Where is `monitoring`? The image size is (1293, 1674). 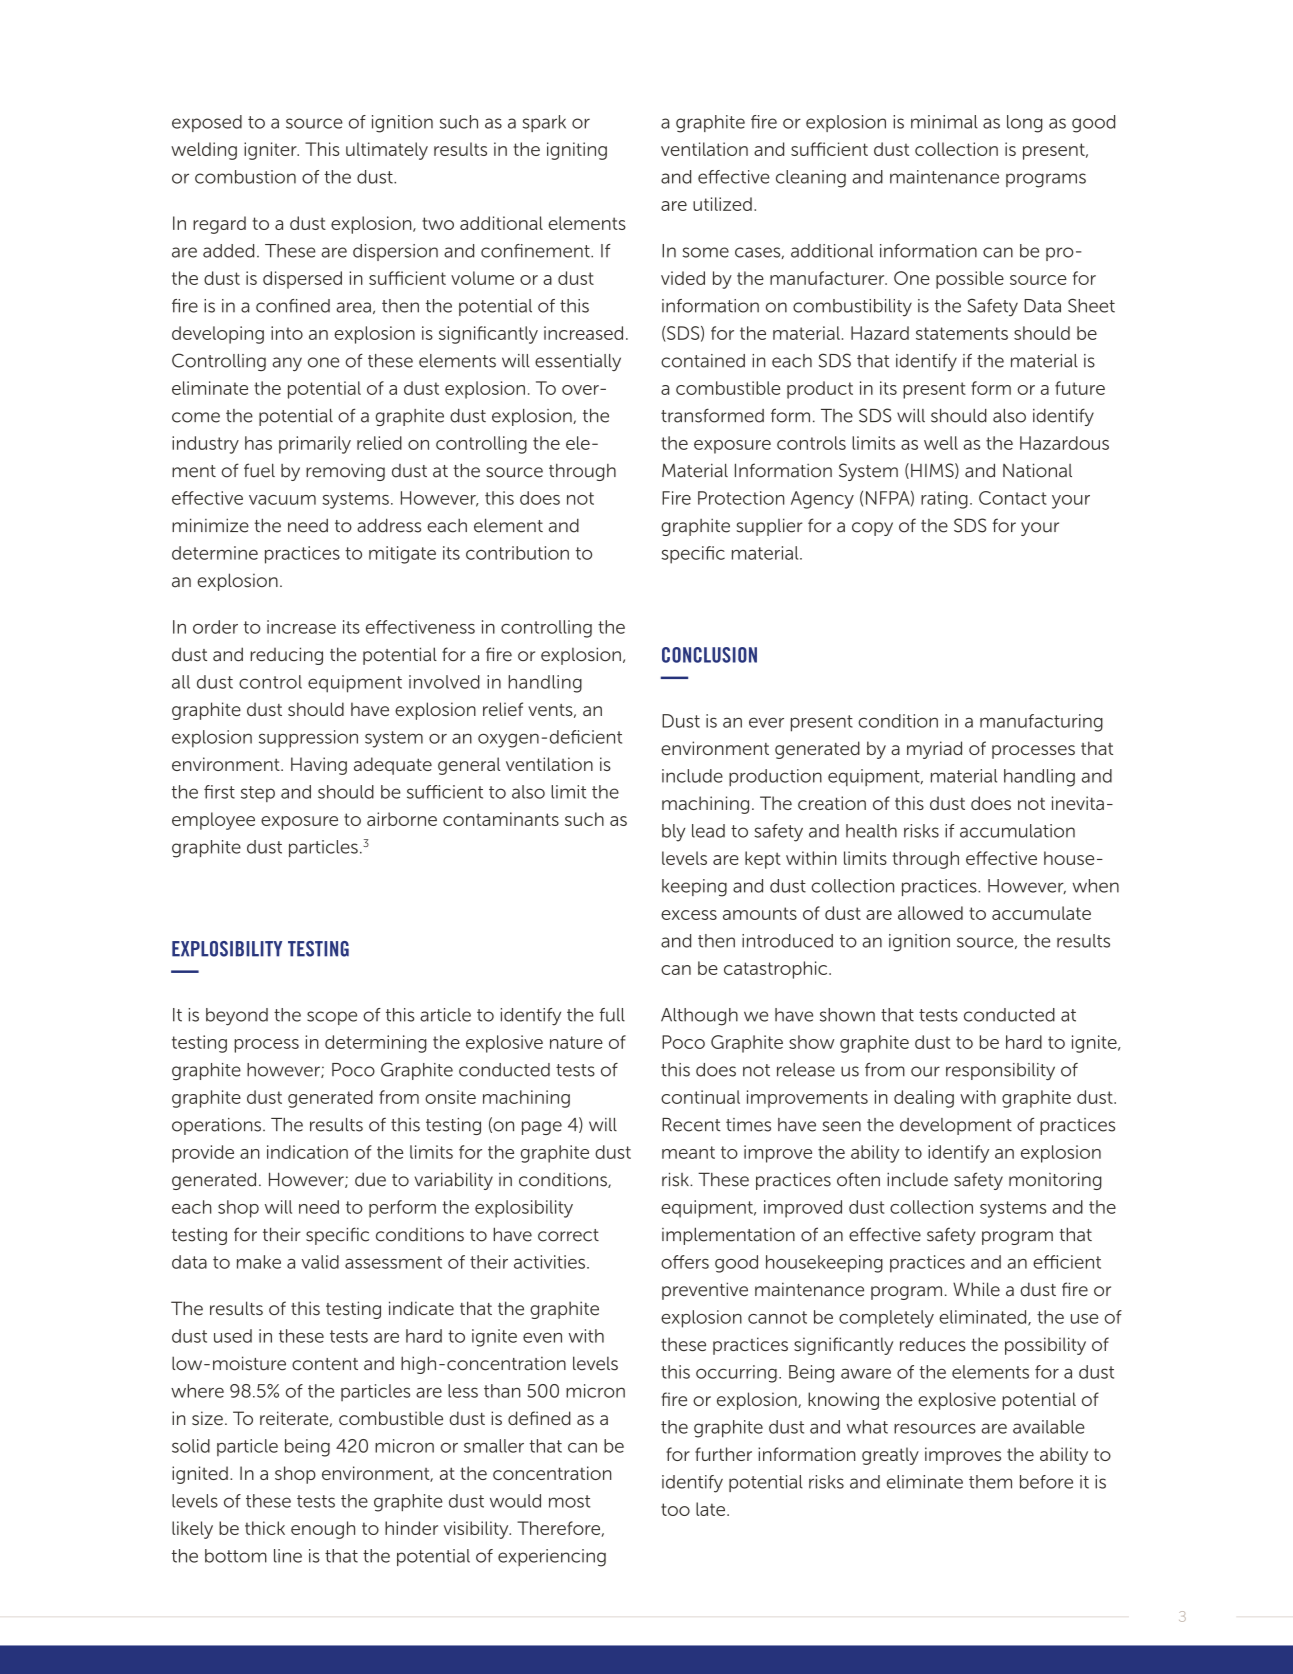
monitoring is located at coordinates (1055, 1181).
